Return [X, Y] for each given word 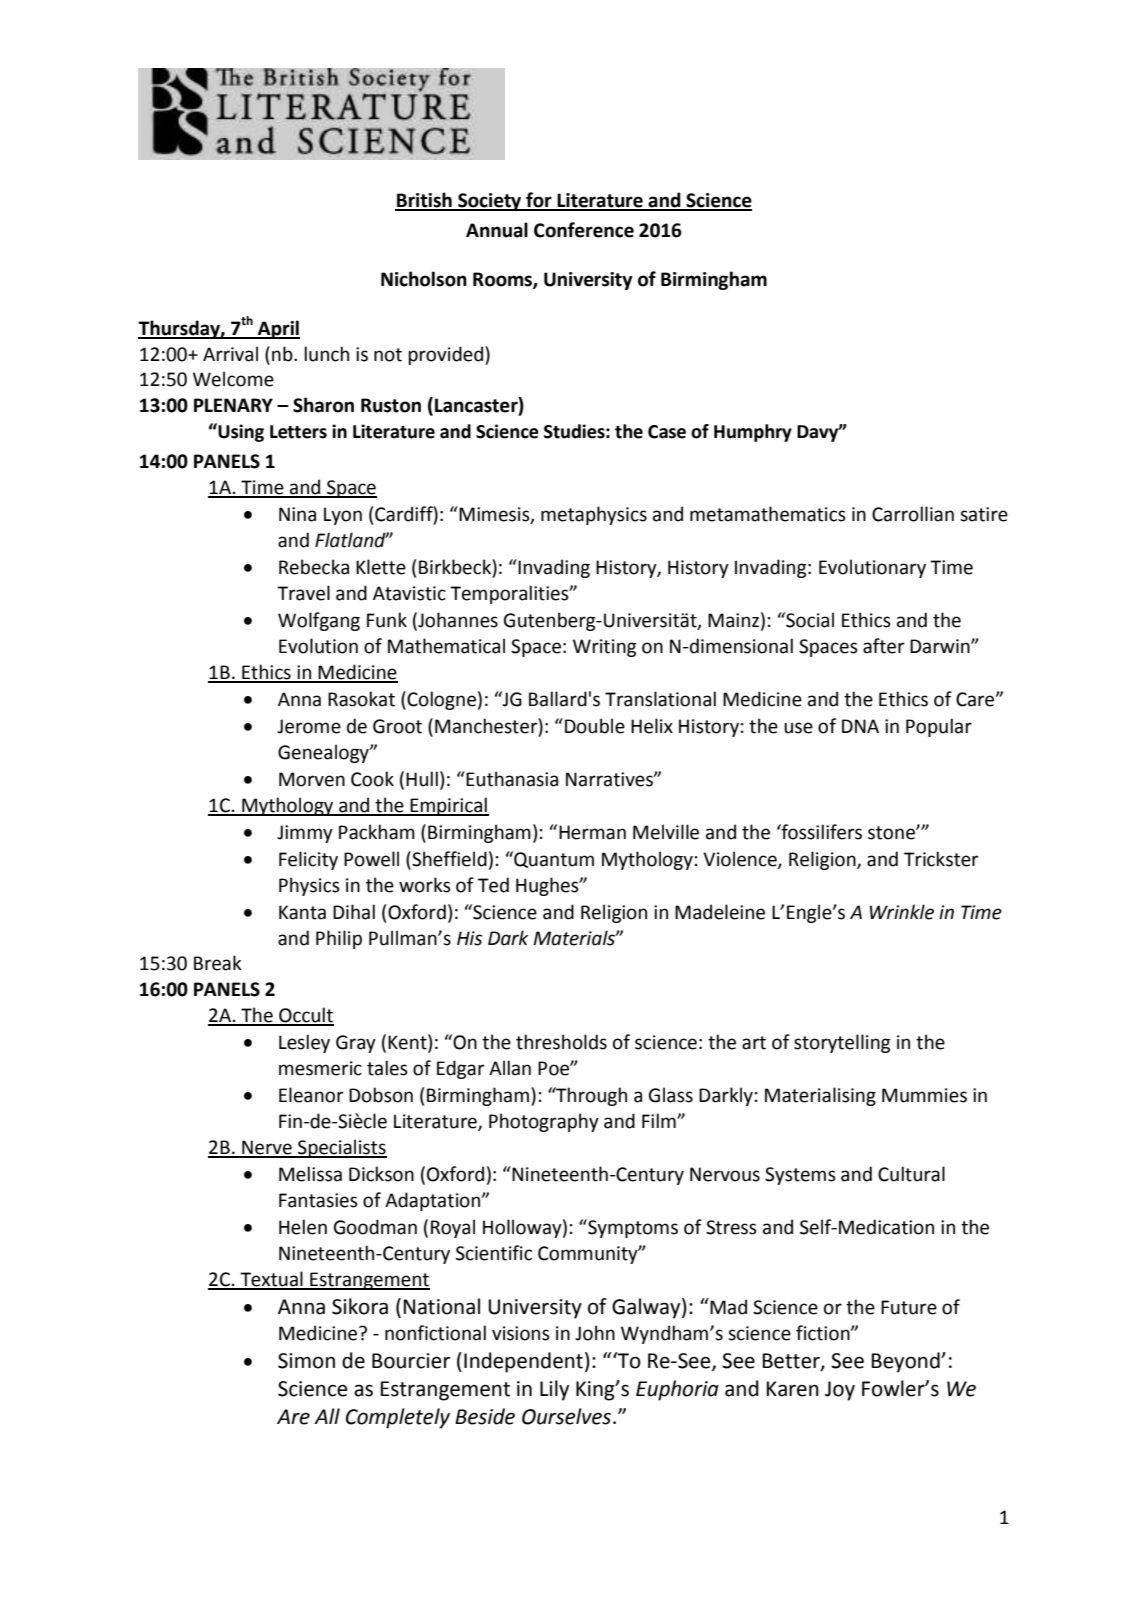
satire [984, 514]
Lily [554, 1390]
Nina [297, 514]
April [278, 329]
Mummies [924, 1095]
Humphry [753, 433]
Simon [306, 1361]
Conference [584, 230]
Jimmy [305, 834]
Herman [592, 832]
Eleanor [311, 1095]
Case [667, 432]
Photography [544, 1122]
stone [892, 833]
